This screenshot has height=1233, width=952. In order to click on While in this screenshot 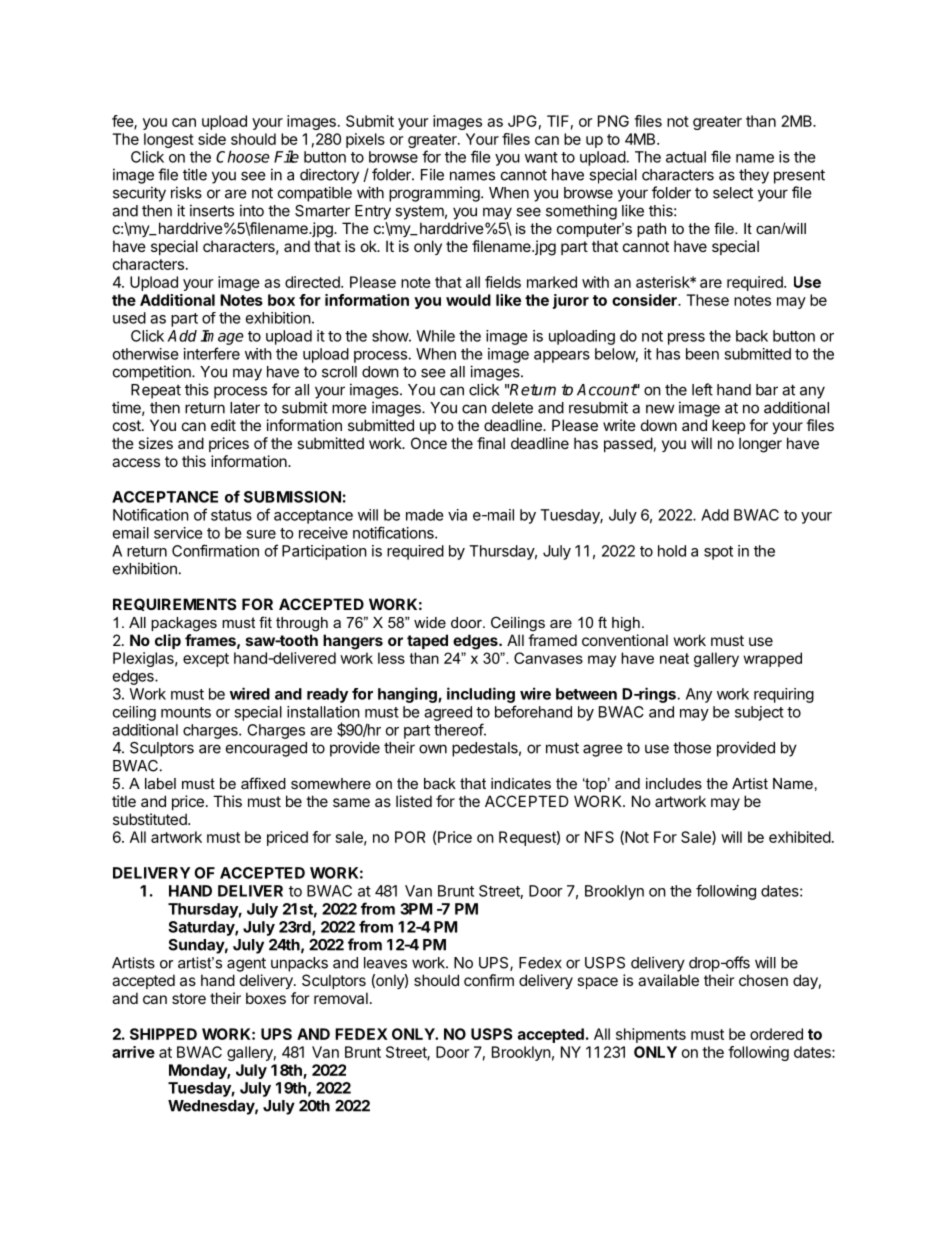, I will do `click(435, 336)`.
